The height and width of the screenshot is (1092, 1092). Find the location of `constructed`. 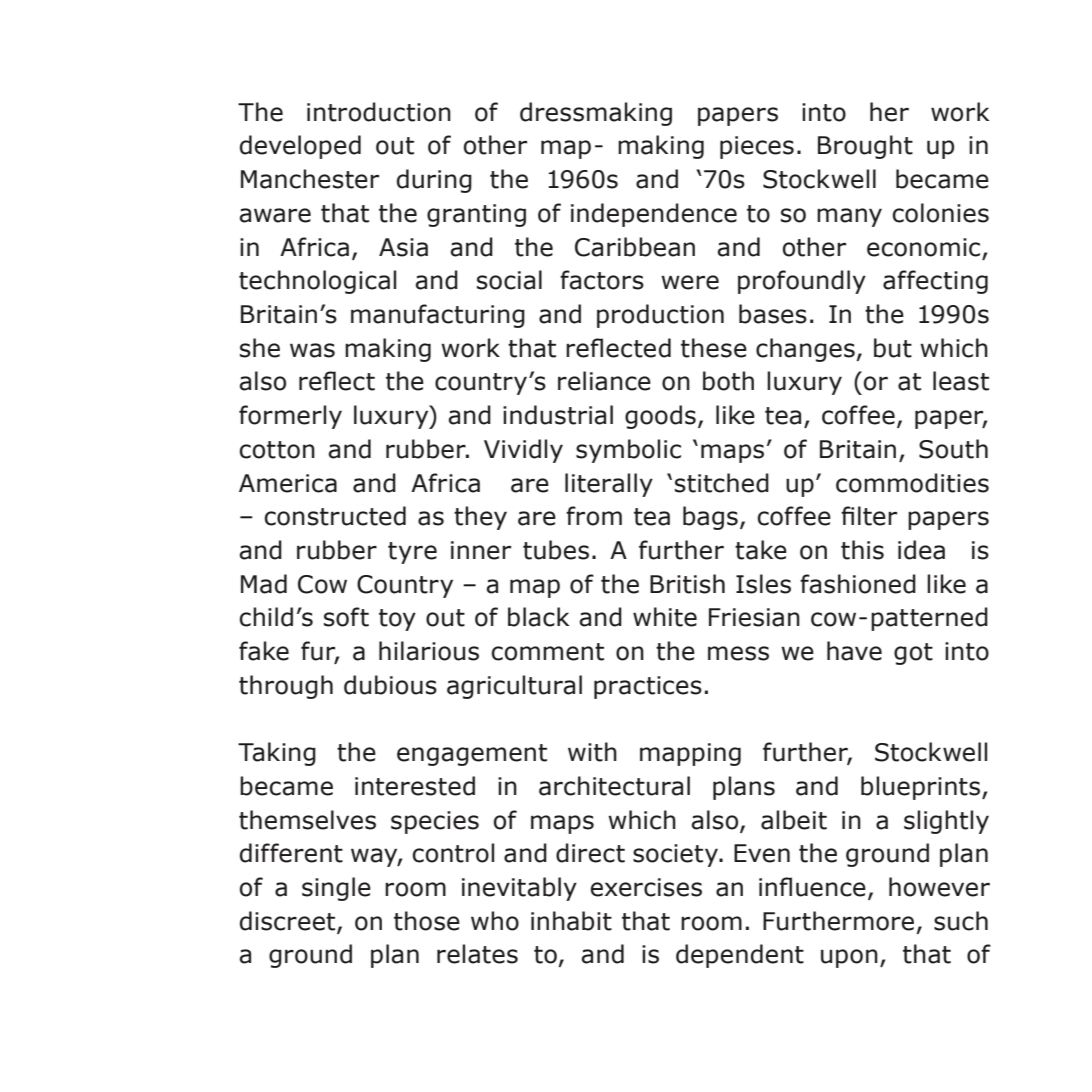

constructed is located at coordinates (335, 516).
